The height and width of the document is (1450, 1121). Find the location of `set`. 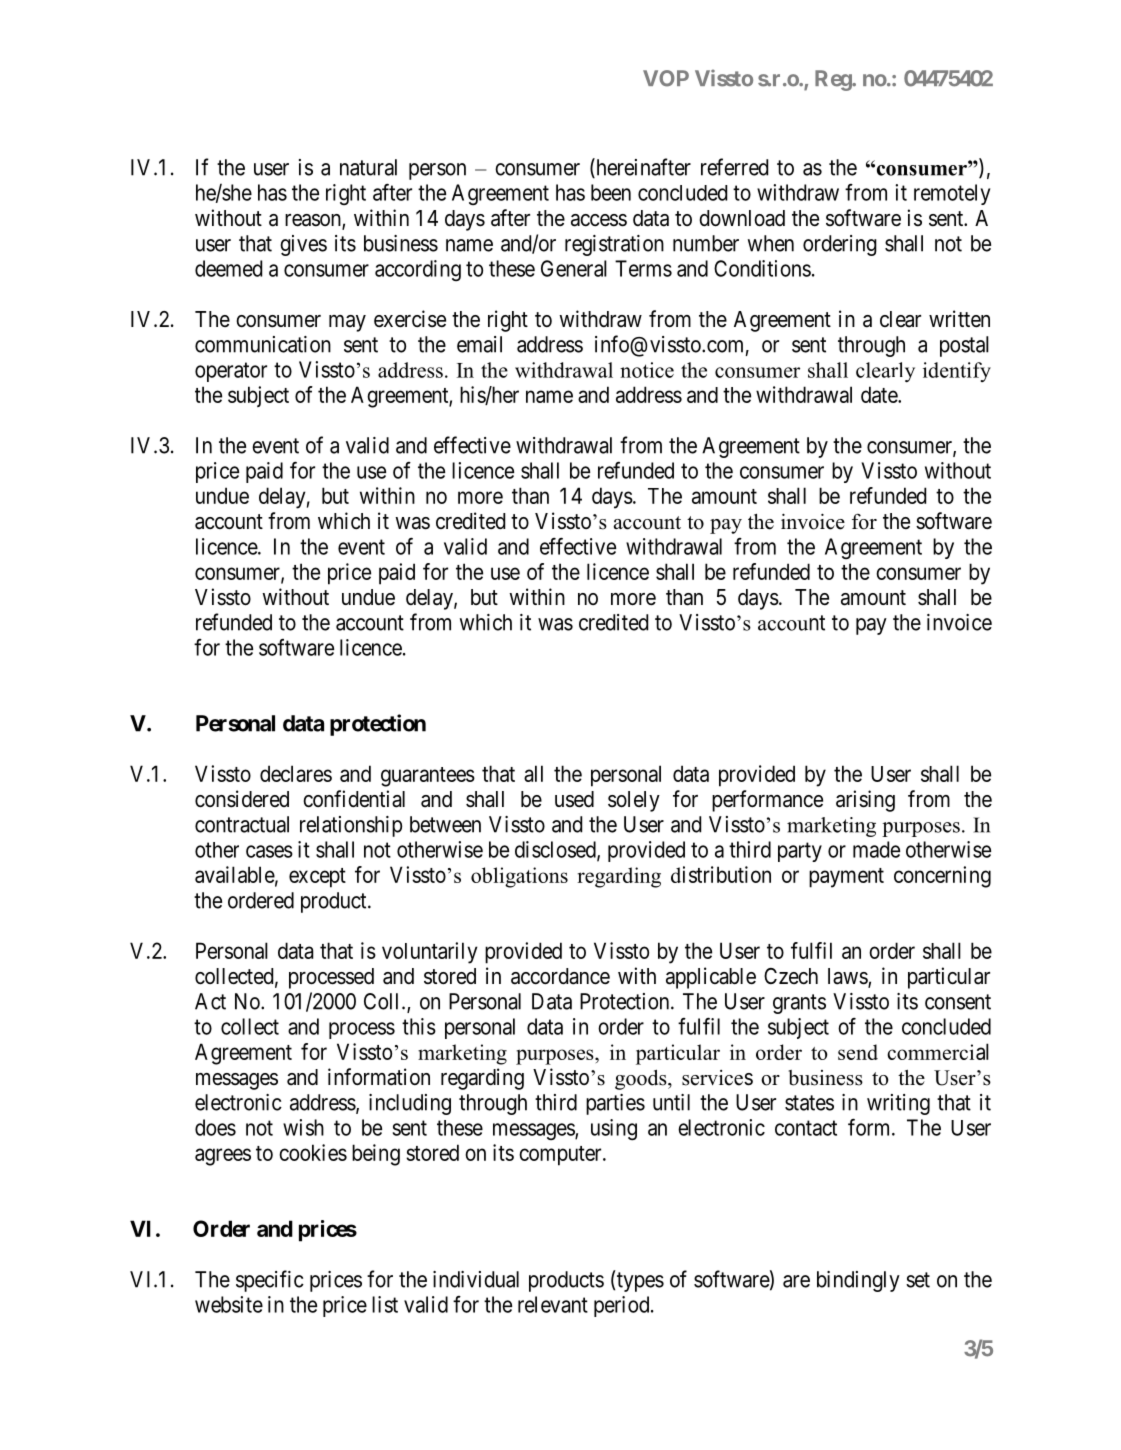

set is located at coordinates (918, 1280).
